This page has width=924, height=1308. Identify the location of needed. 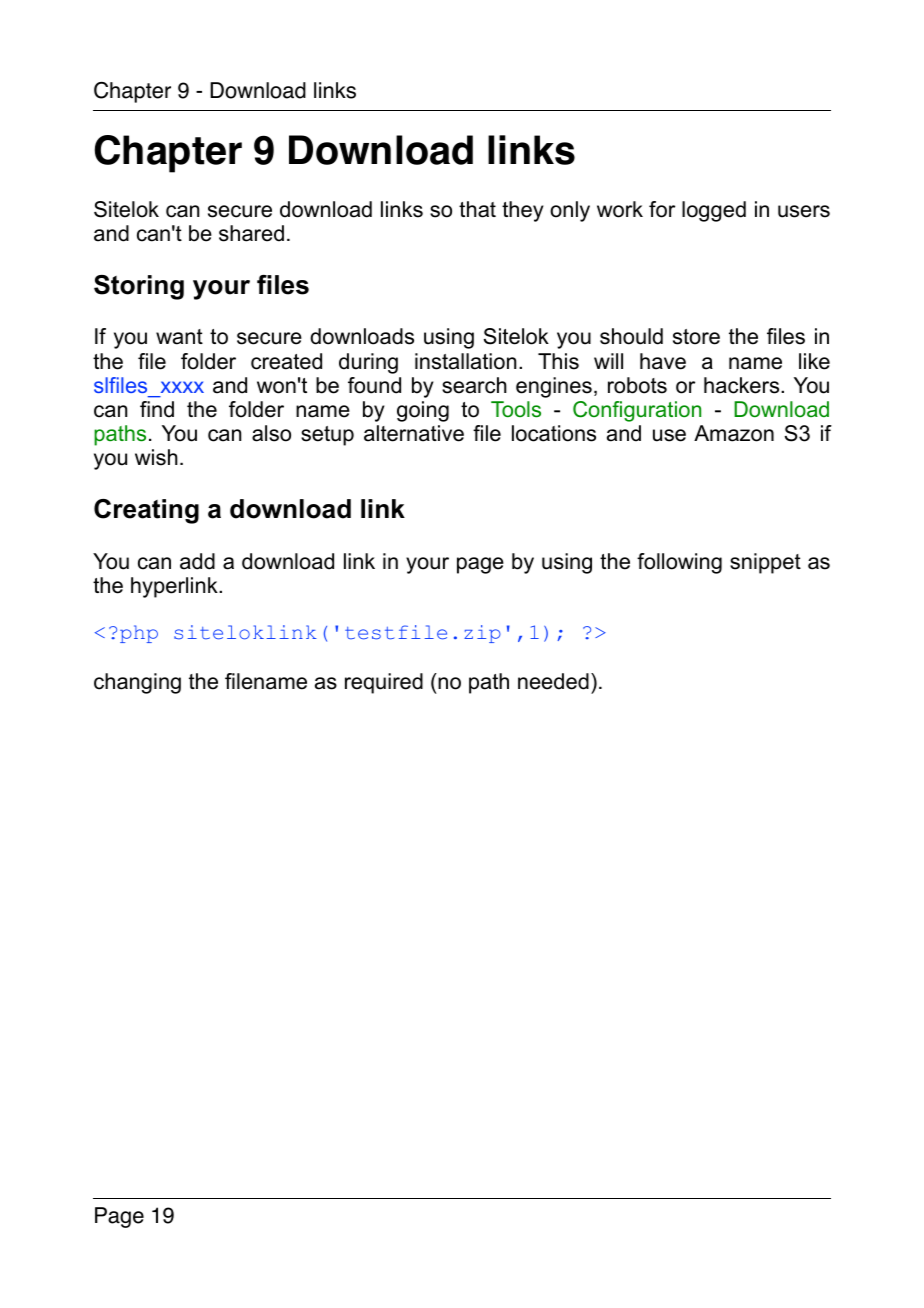
(553, 681).
